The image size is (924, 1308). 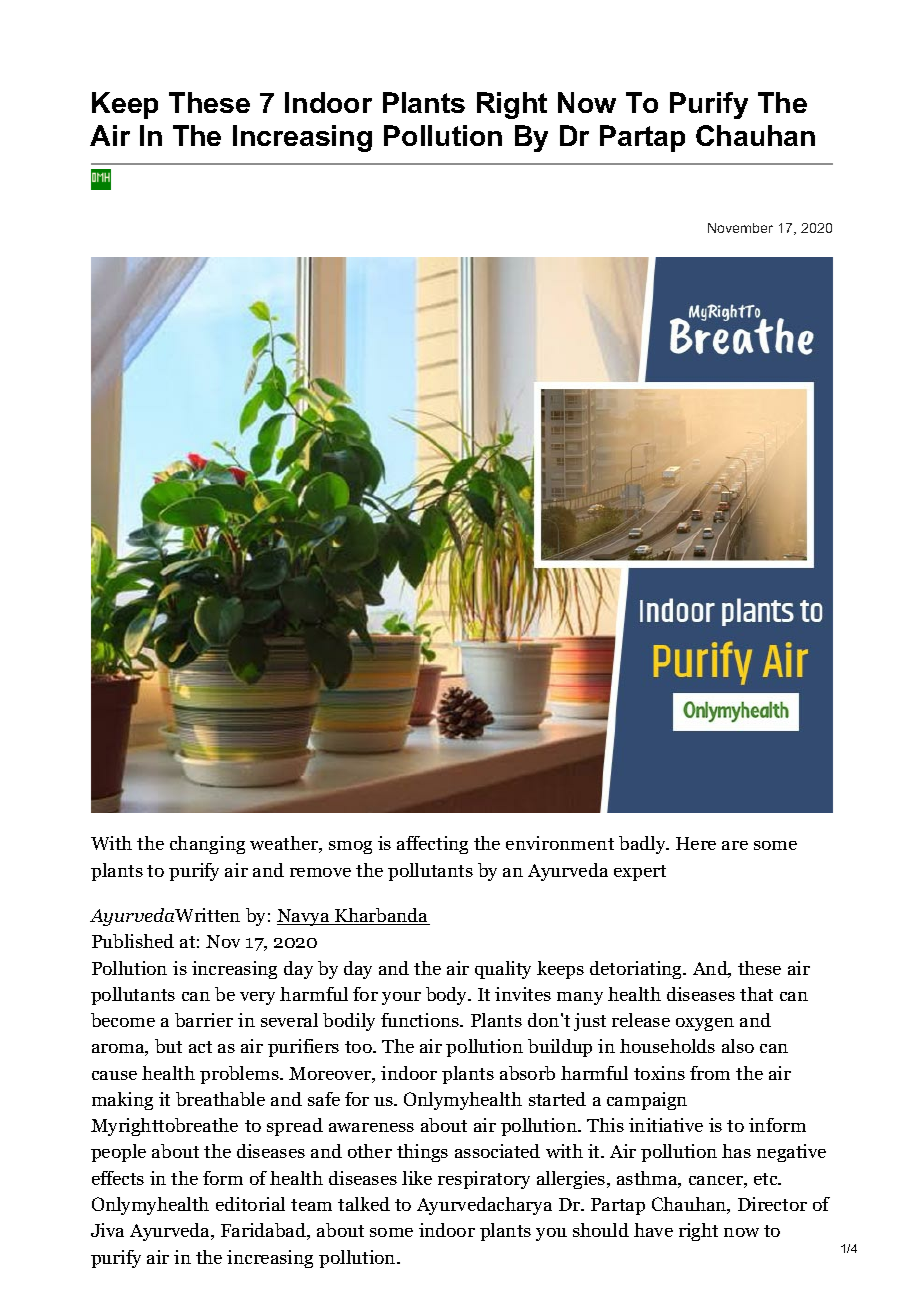 I want to click on affecting, so click(x=432, y=845).
